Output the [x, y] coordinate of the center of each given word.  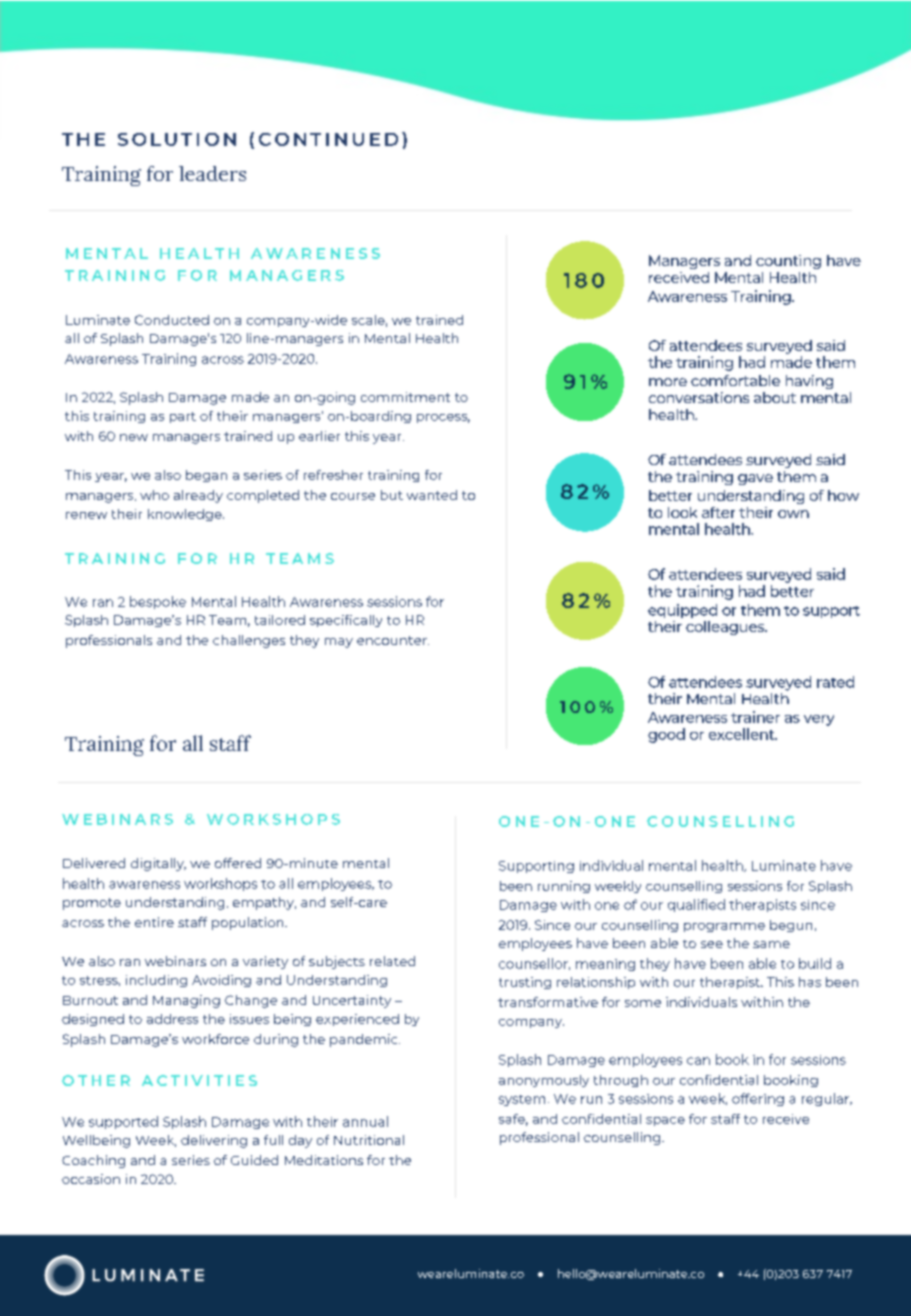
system [522, 1100]
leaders [212, 173]
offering [758, 1099]
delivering [214, 1141]
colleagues [726, 628]
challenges [249, 641]
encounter [393, 640]
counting [788, 262]
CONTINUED [328, 139]
